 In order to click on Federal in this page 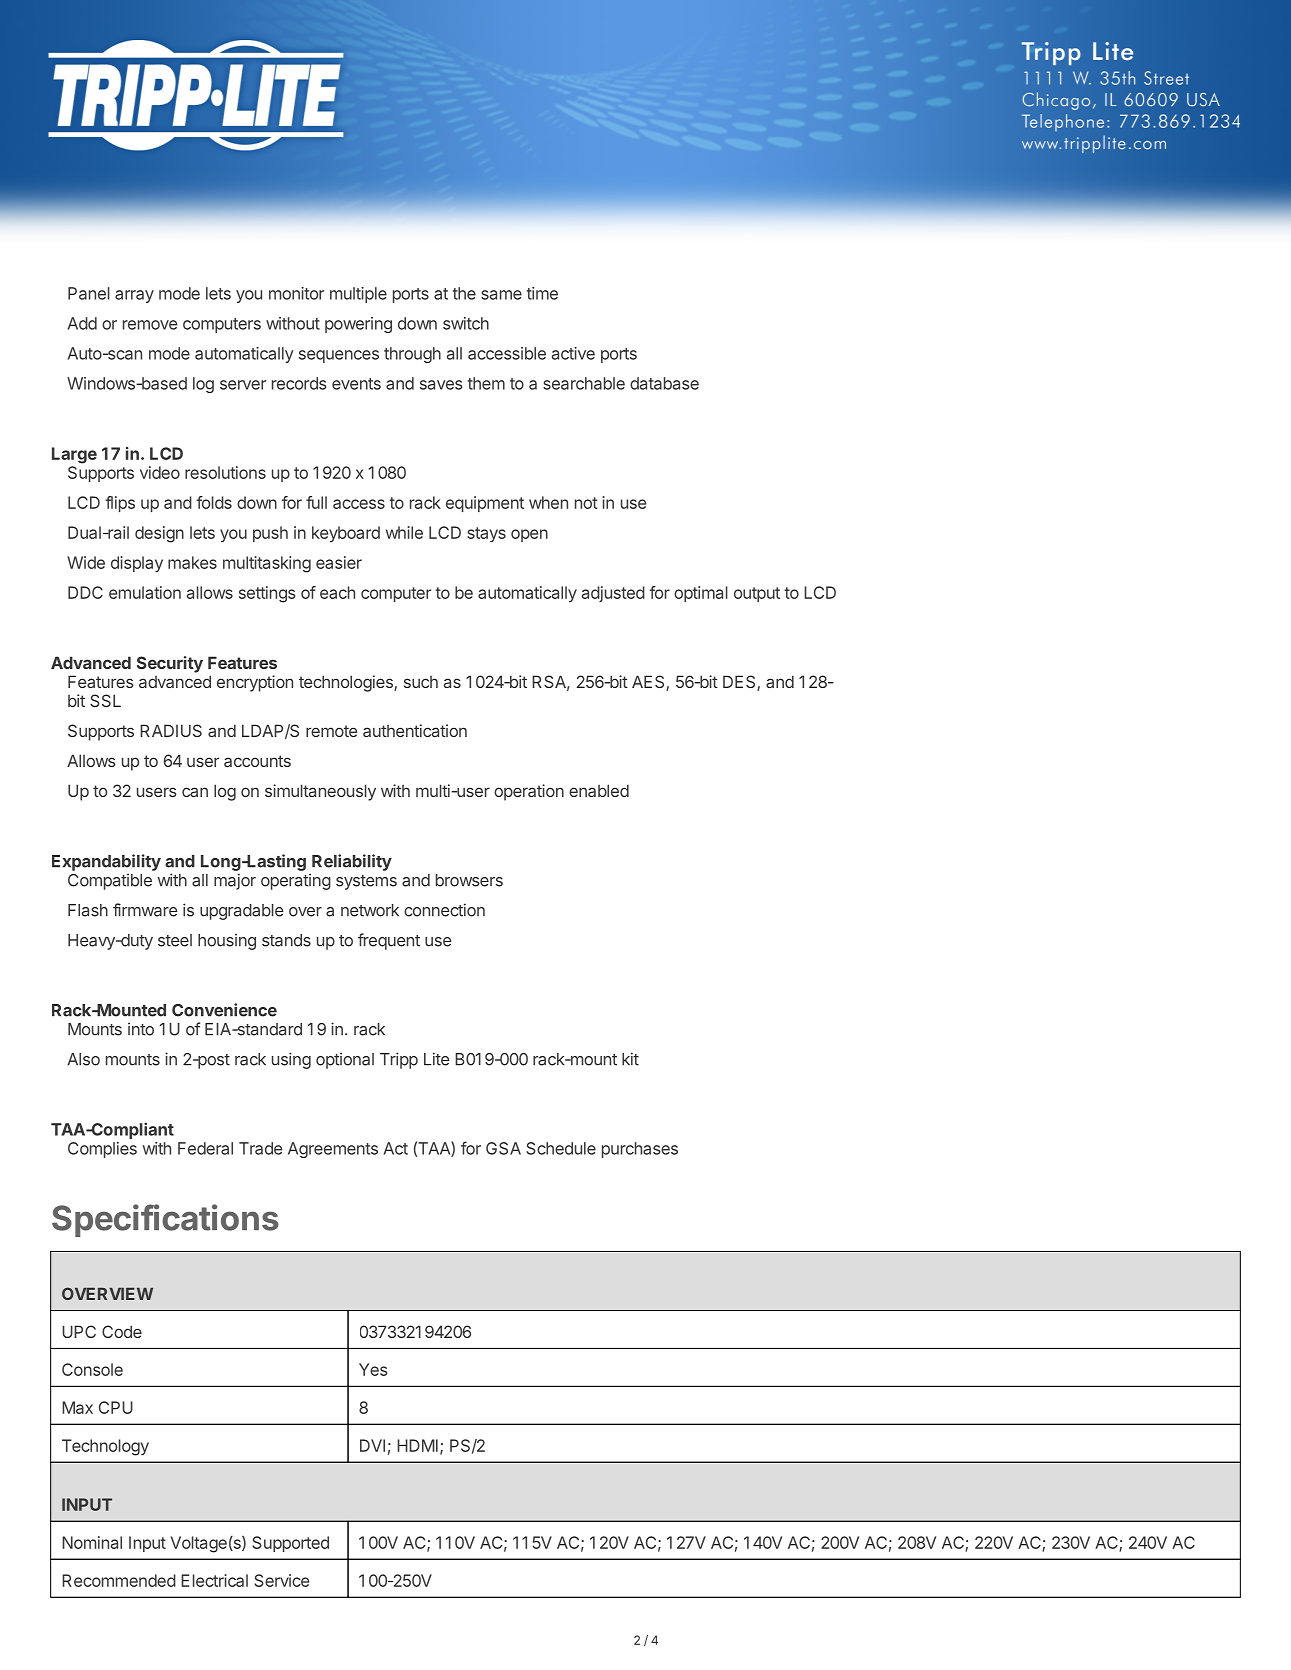, I will do `click(205, 1148)`.
